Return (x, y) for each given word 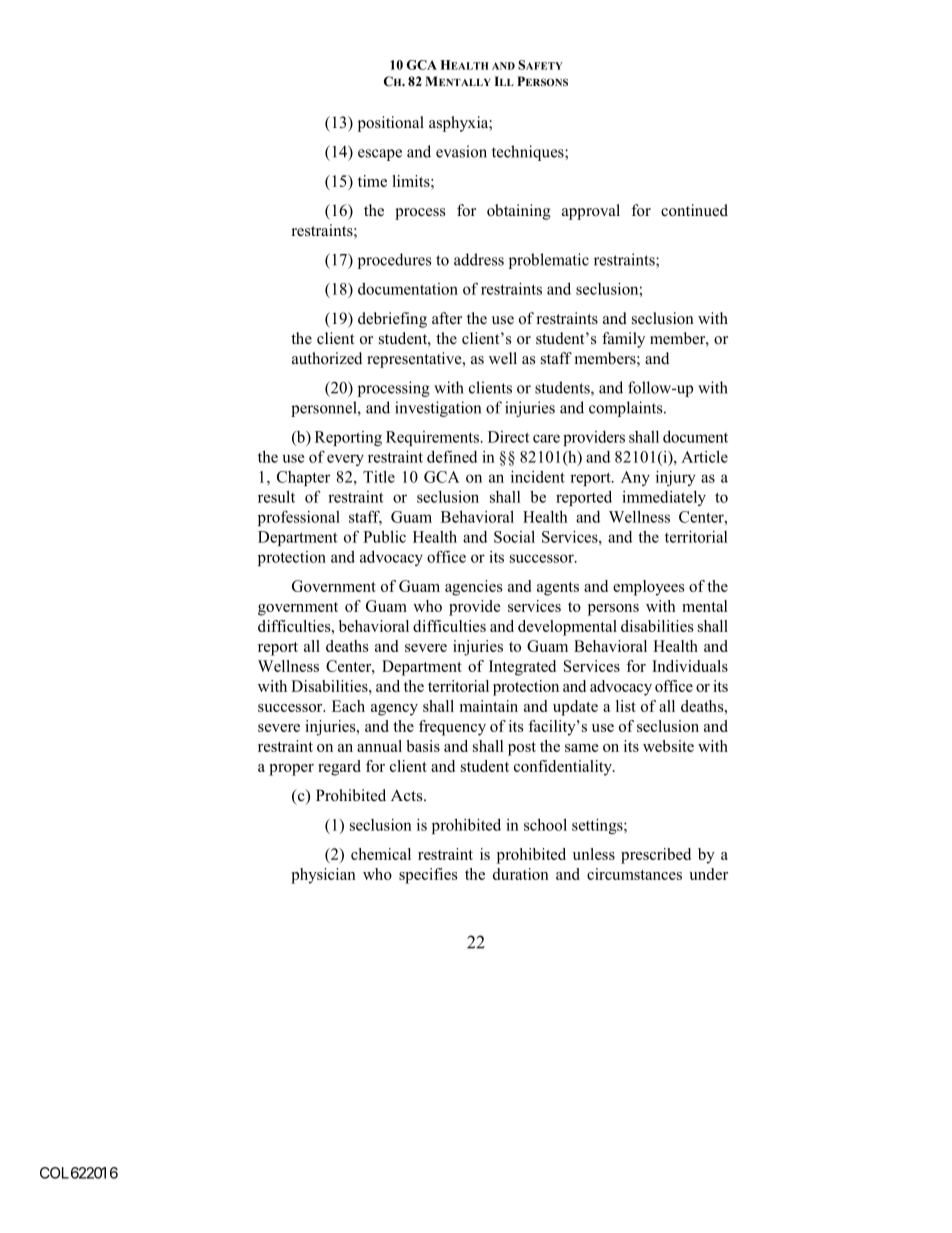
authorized (327, 358)
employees (649, 588)
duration (521, 874)
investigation (438, 409)
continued (694, 210)
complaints (627, 409)
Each (348, 706)
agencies (474, 588)
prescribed (656, 856)
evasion (461, 151)
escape (380, 155)
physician (323, 876)
